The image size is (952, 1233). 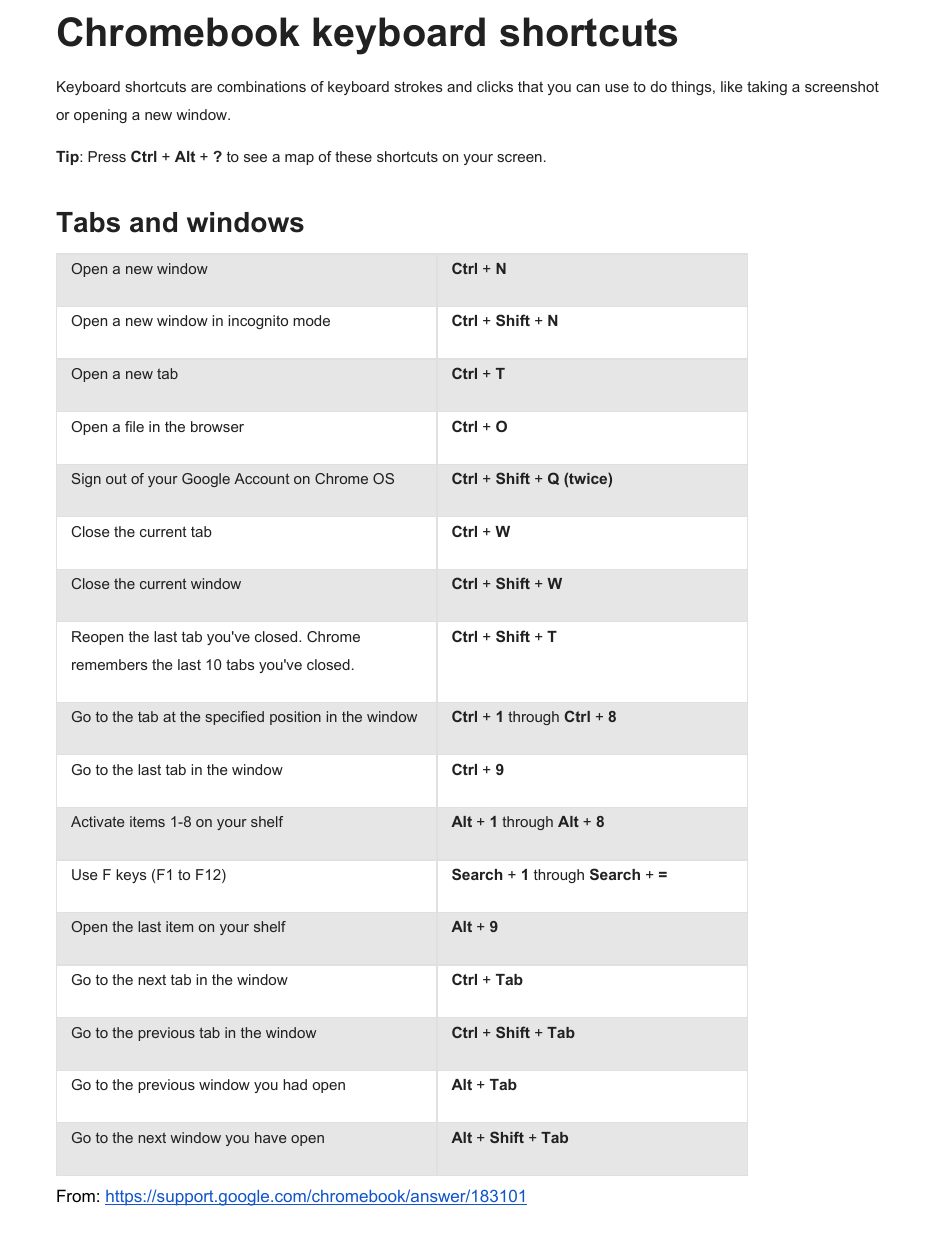 What do you see at coordinates (295, 1084) in the screenshot?
I see `had` at bounding box center [295, 1084].
